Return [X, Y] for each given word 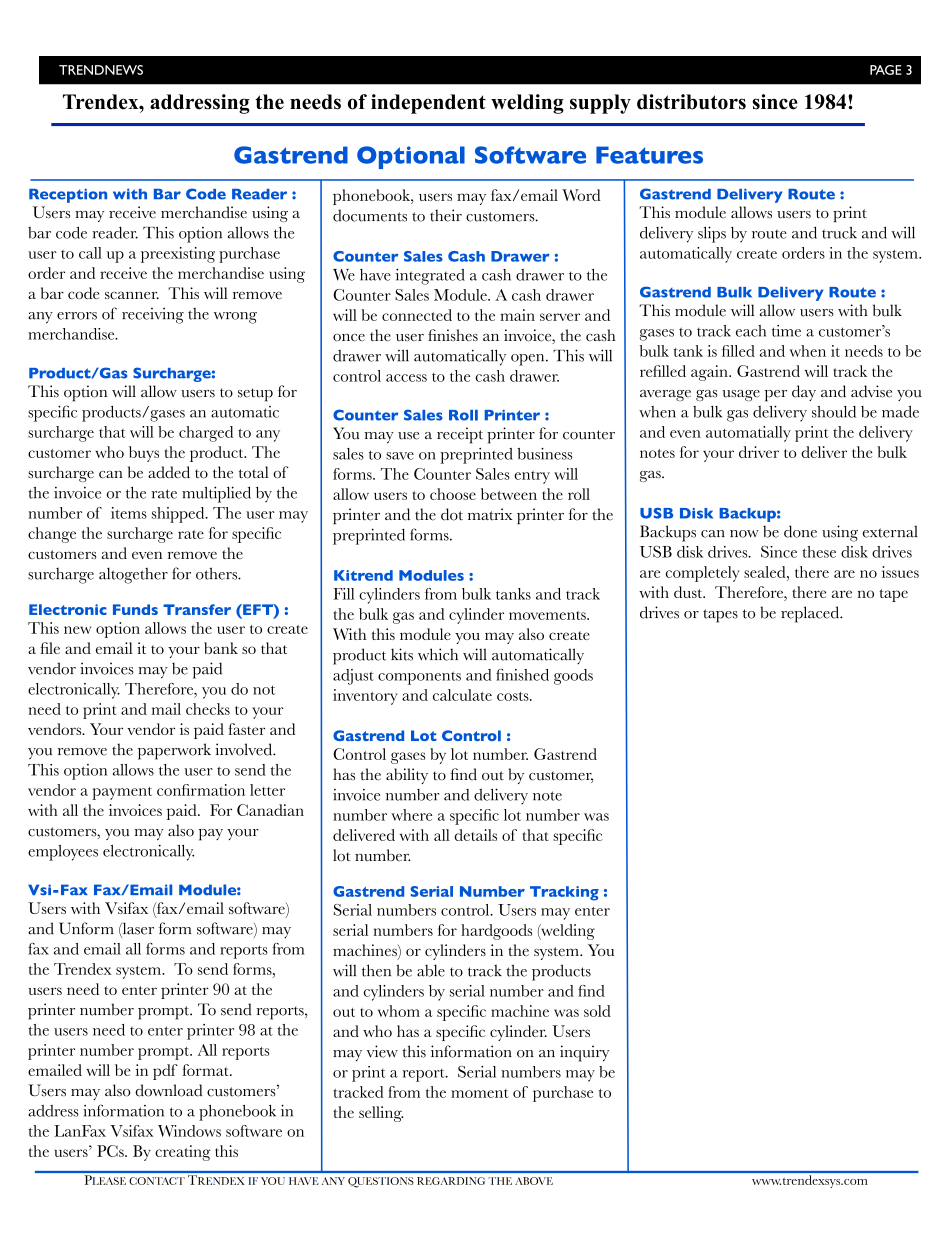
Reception [68, 195]
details [475, 835]
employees [63, 853]
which [438, 654]
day [804, 393]
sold [597, 1011]
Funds [135, 609]
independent [428, 104]
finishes [453, 335]
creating [183, 1153]
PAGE [886, 70]
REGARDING [451, 1181]
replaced [811, 614]
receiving [153, 315]
